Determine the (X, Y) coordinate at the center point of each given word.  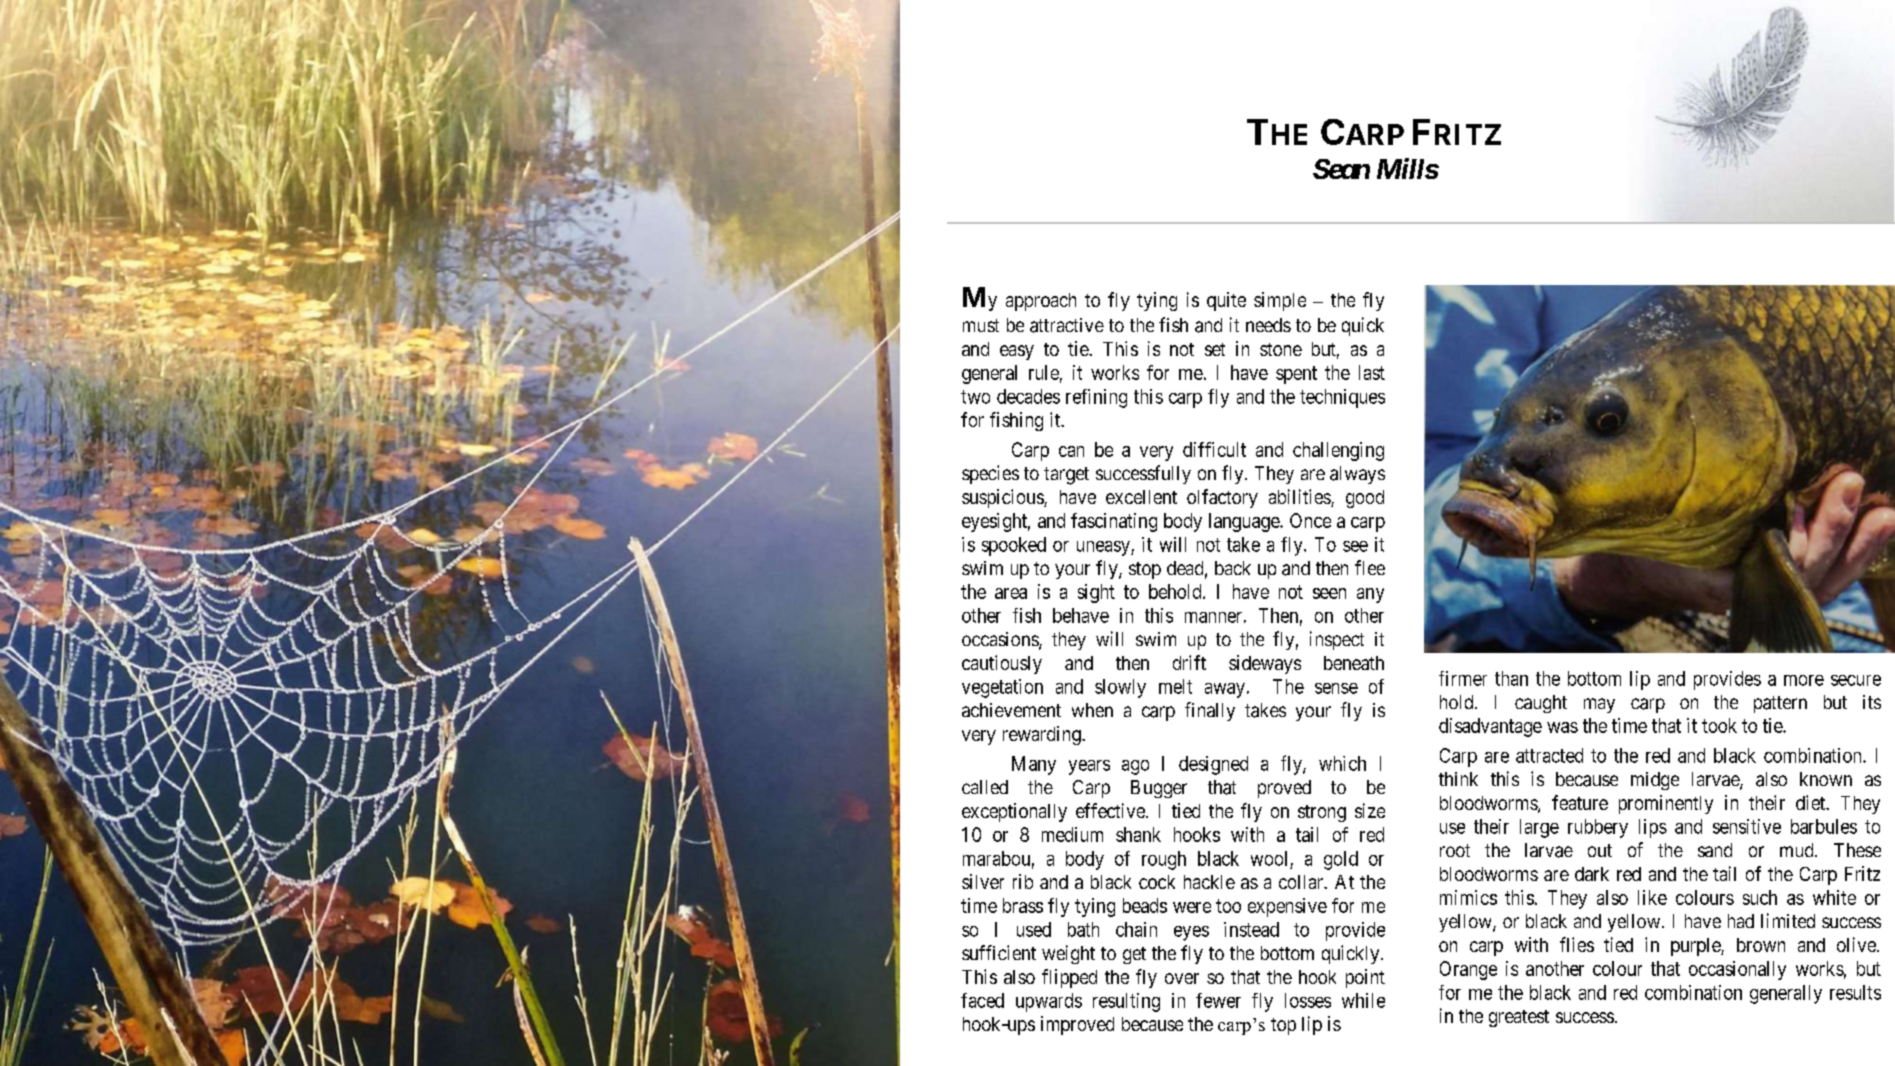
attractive (1067, 325)
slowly (1120, 688)
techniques (1342, 398)
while (1363, 1000)
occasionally (1737, 970)
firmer (1463, 678)
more (1804, 680)
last (1372, 372)
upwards (1049, 1002)
